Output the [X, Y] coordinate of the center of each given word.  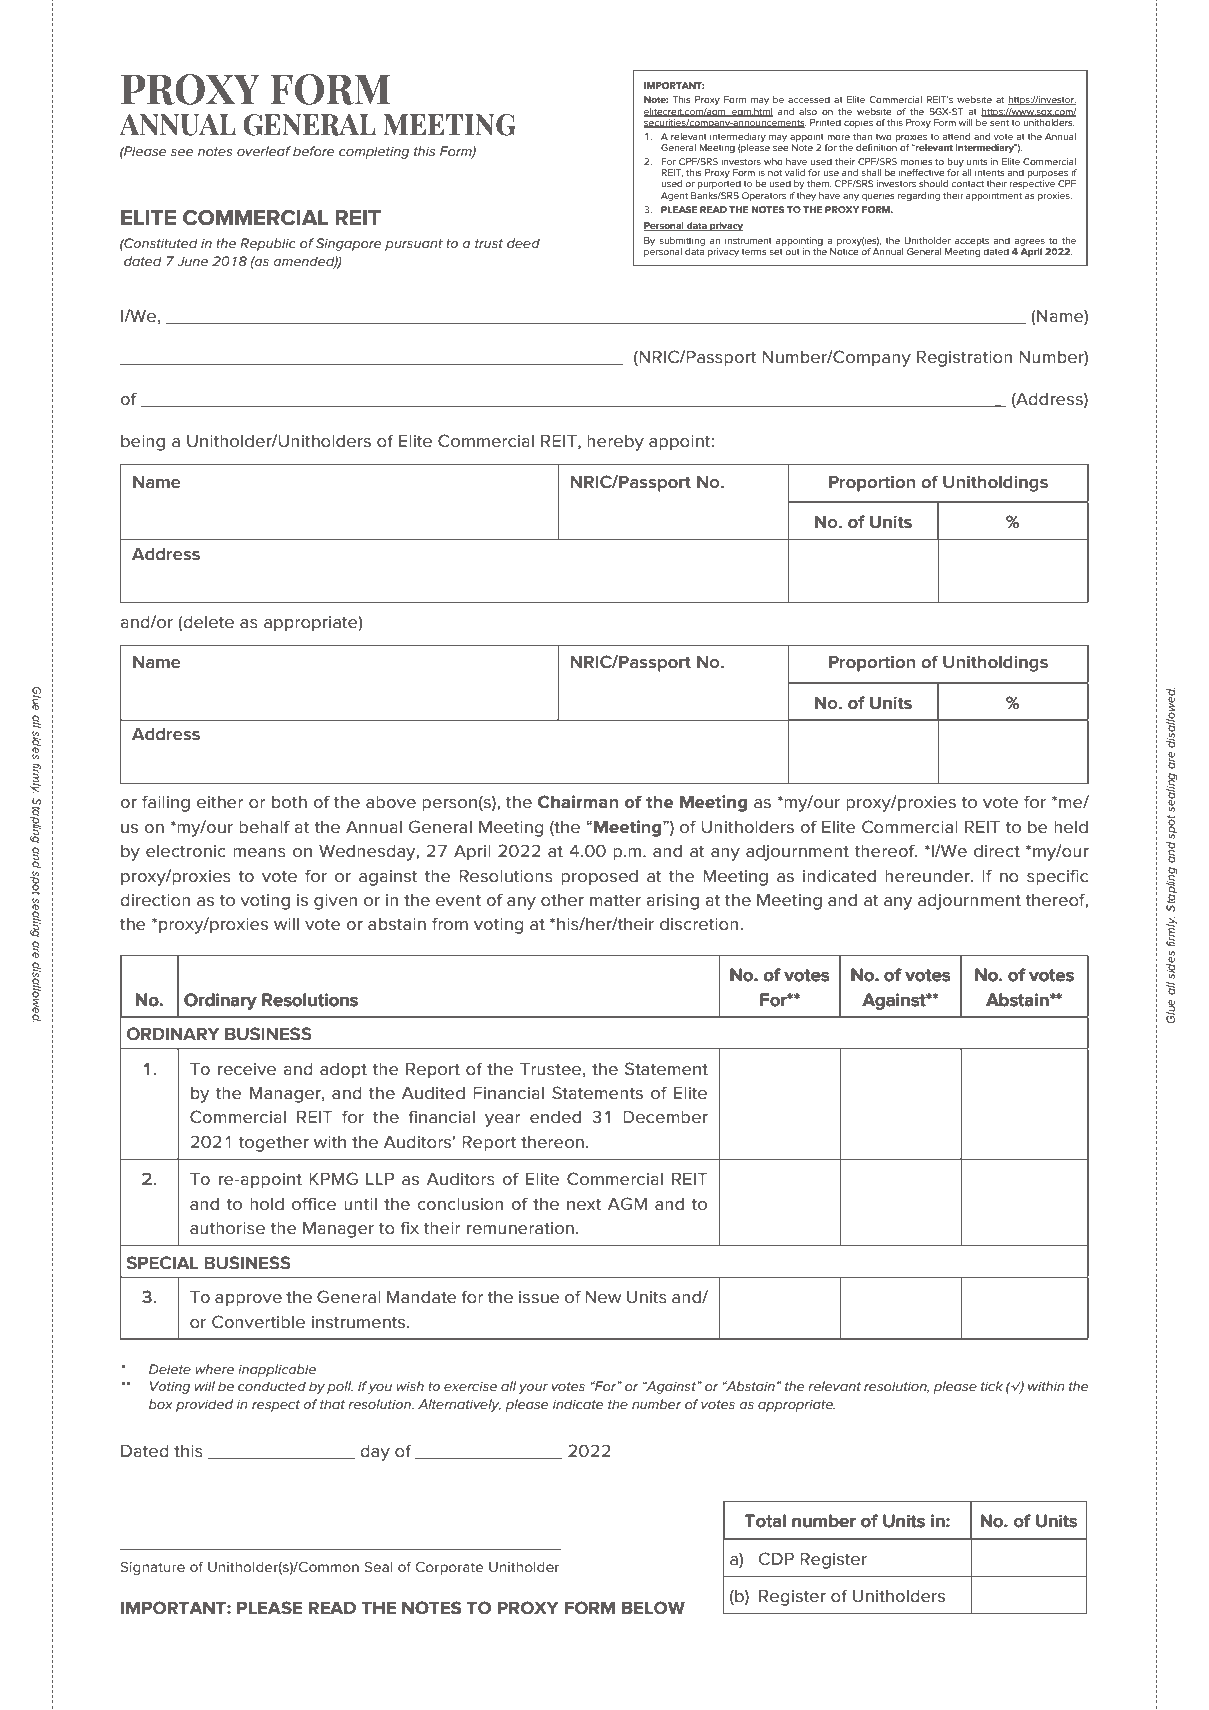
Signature [152, 1568]
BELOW [653, 1608]
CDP [776, 1558]
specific [1057, 877]
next [584, 1204]
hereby [615, 443]
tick [992, 1386]
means [259, 853]
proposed [599, 878]
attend [956, 136]
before [313, 151]
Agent [674, 196]
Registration [964, 358]
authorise [227, 1228]
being [143, 443]
